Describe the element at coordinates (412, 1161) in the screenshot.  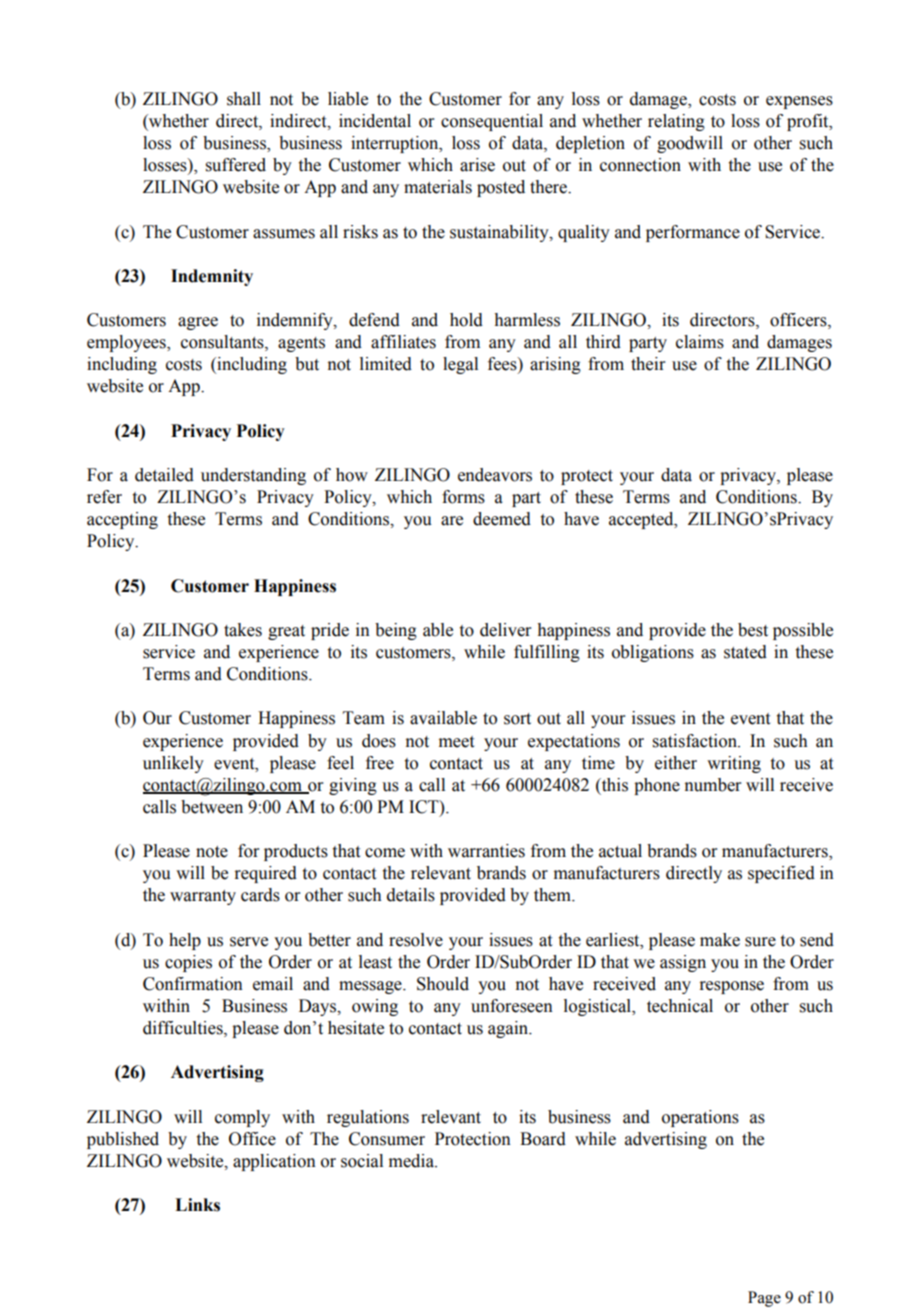
I see `media` at that location.
